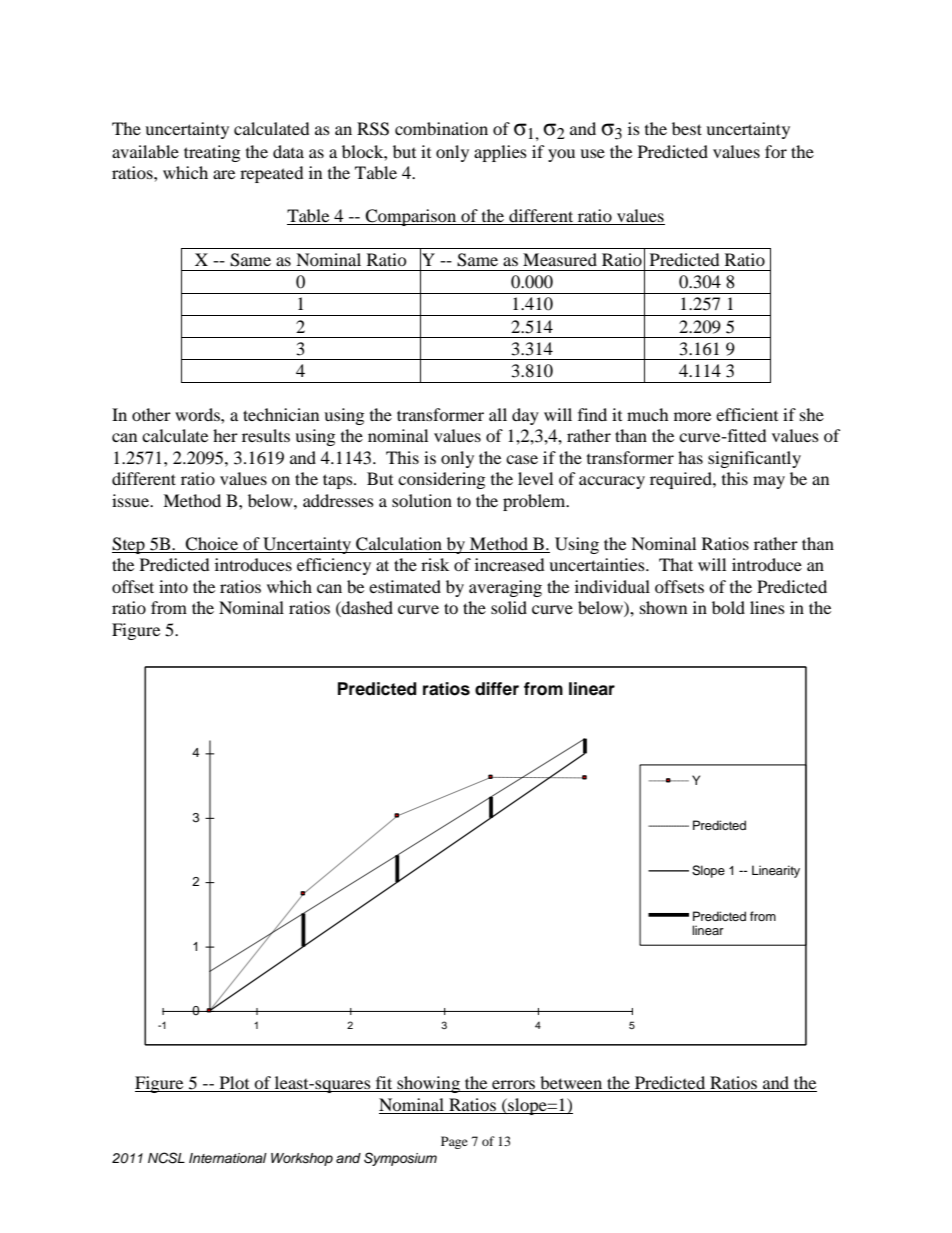 This screenshot has height=1233, width=952. I want to click on Page, so click(454, 1142).
